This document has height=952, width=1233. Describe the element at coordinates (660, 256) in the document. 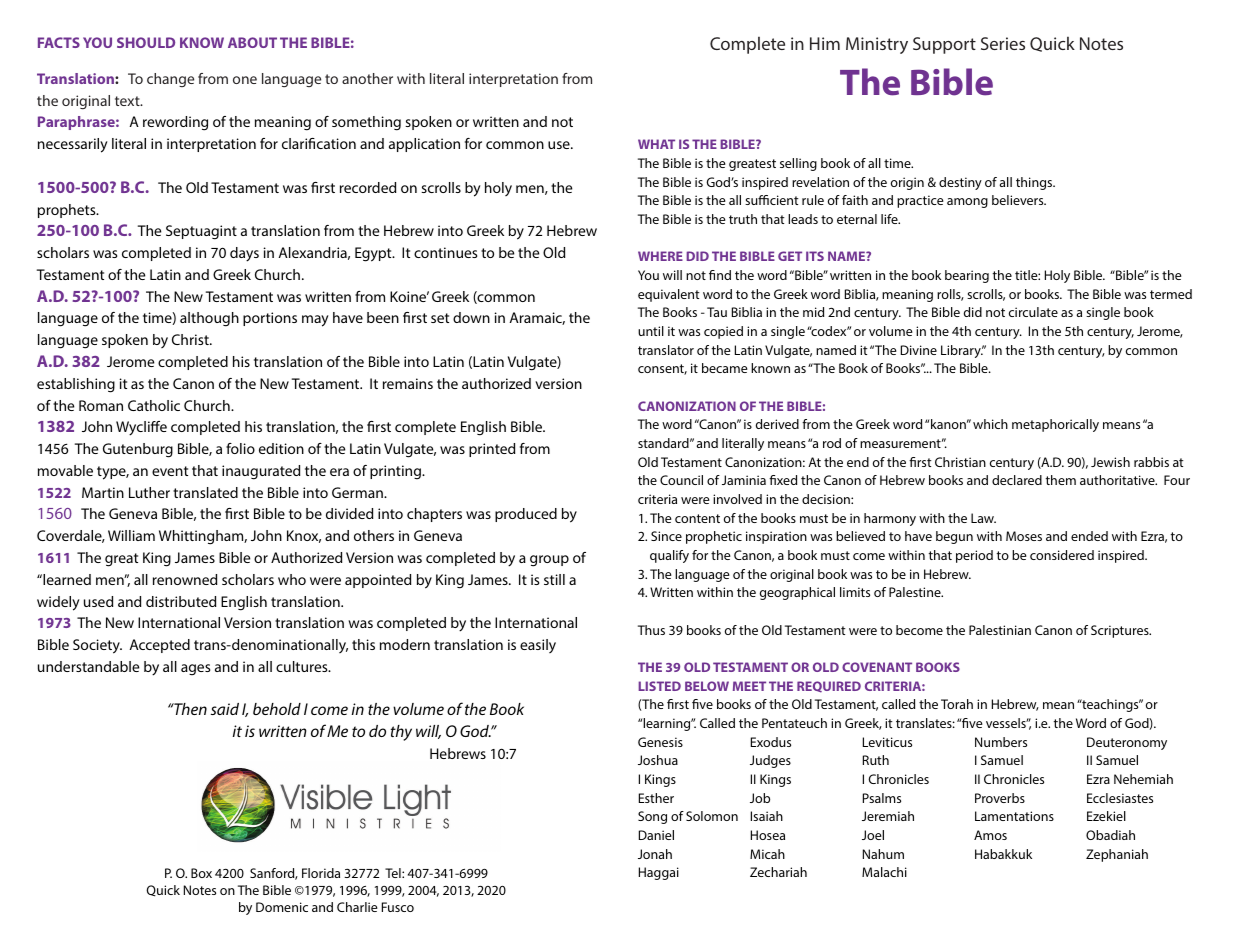

I see `WHERE` at that location.
